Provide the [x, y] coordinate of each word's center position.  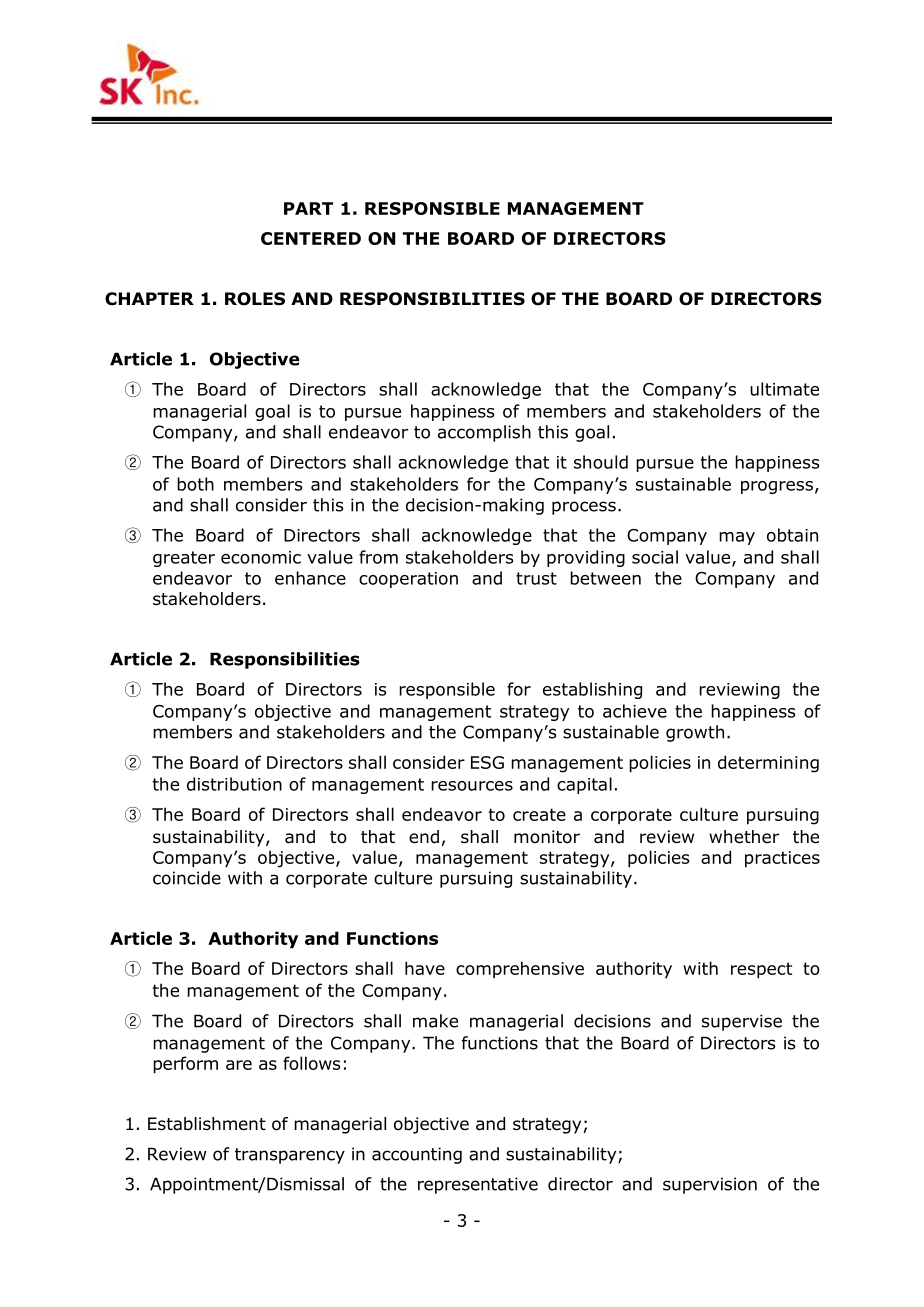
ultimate [784, 389]
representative [478, 1185]
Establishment [207, 1124]
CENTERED [311, 238]
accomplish [484, 433]
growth [695, 733]
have [425, 968]
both [195, 484]
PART [308, 208]
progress [777, 487]
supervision [710, 1185]
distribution [234, 784]
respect [761, 970]
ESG [487, 762]
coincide [187, 878]
